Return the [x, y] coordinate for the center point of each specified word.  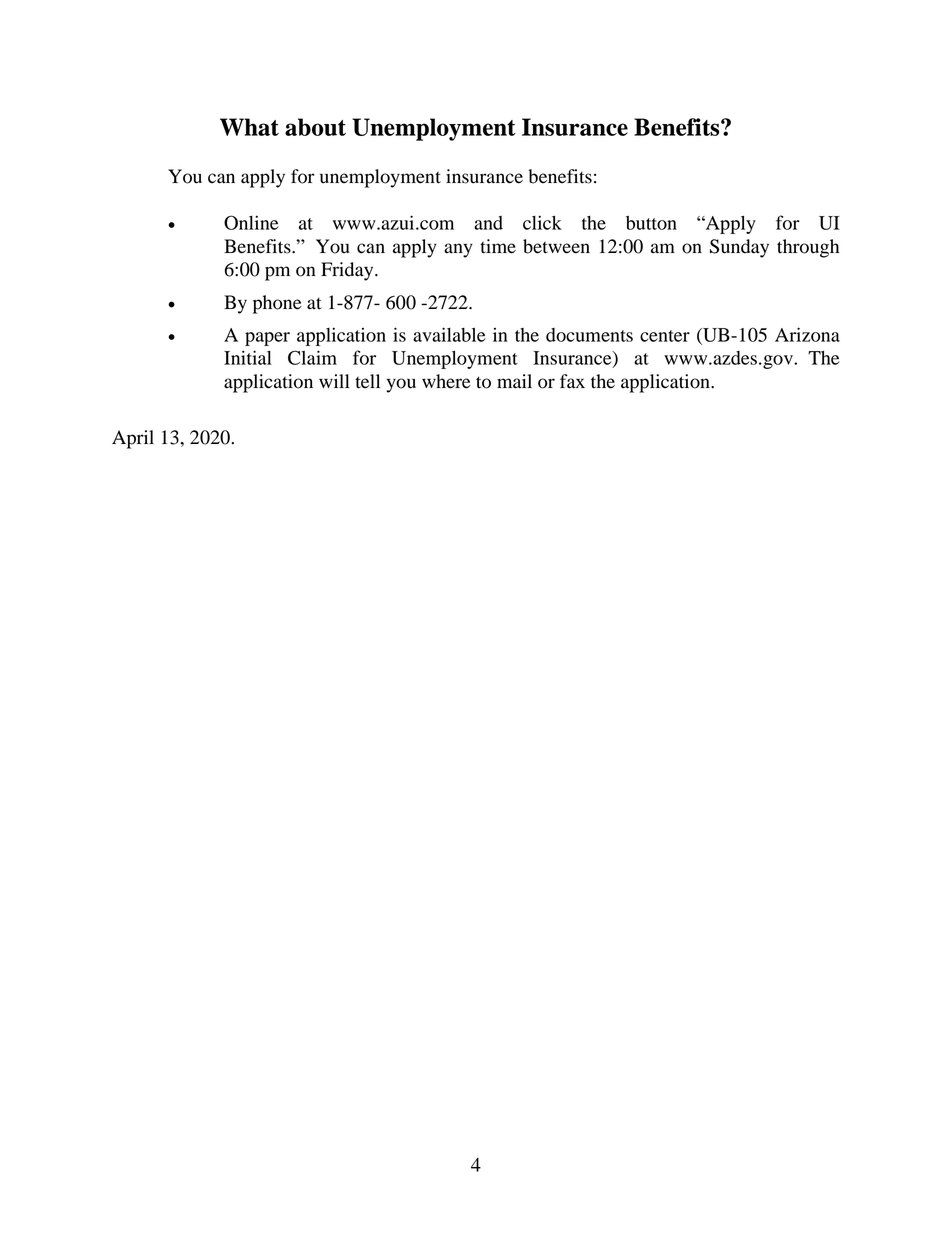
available [449, 334]
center [665, 336]
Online [251, 222]
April [133, 439]
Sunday [739, 248]
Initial [248, 357]
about [315, 127]
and [488, 223]
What [249, 127]
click [542, 222]
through [808, 248]
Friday [348, 271]
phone [277, 304]
